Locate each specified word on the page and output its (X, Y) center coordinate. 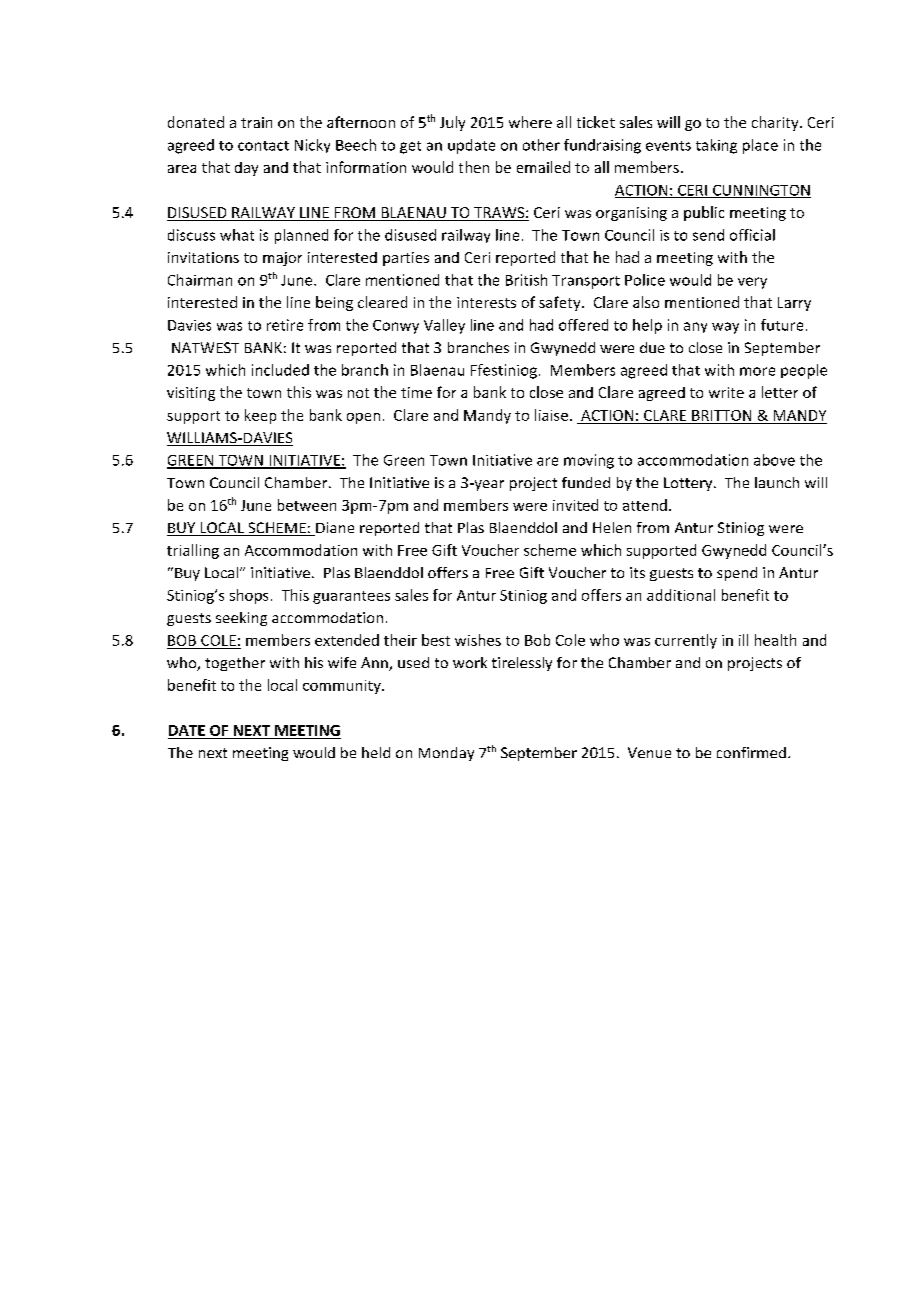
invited (575, 505)
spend (737, 574)
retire (285, 325)
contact (263, 146)
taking (716, 146)
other (541, 145)
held (376, 752)
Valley (444, 326)
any (695, 327)
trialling (193, 551)
